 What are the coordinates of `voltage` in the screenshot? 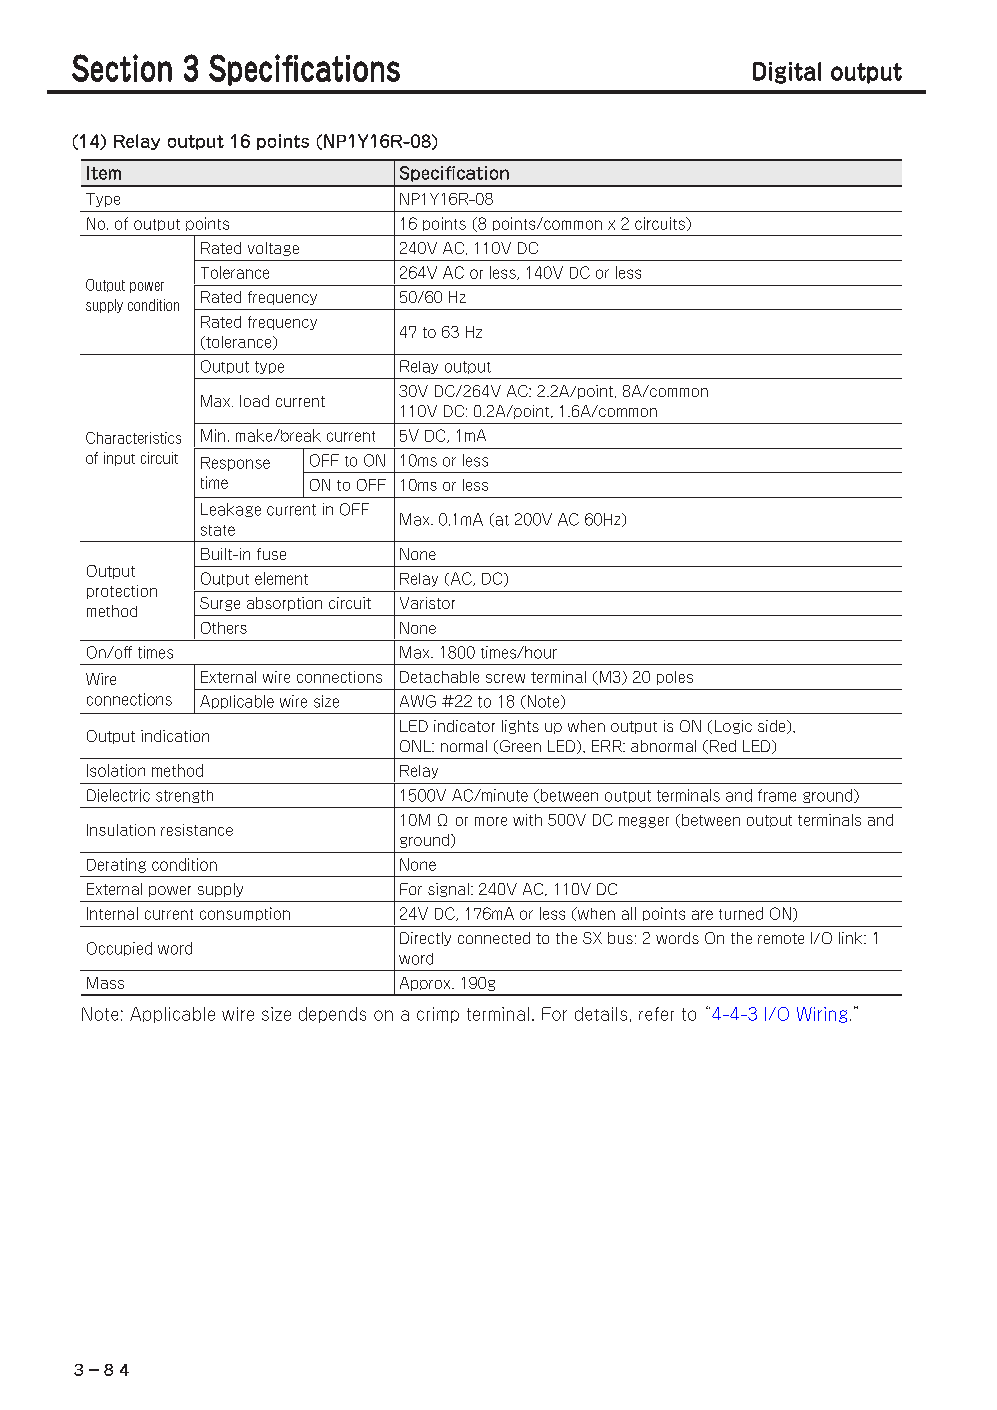 It's located at (273, 249).
